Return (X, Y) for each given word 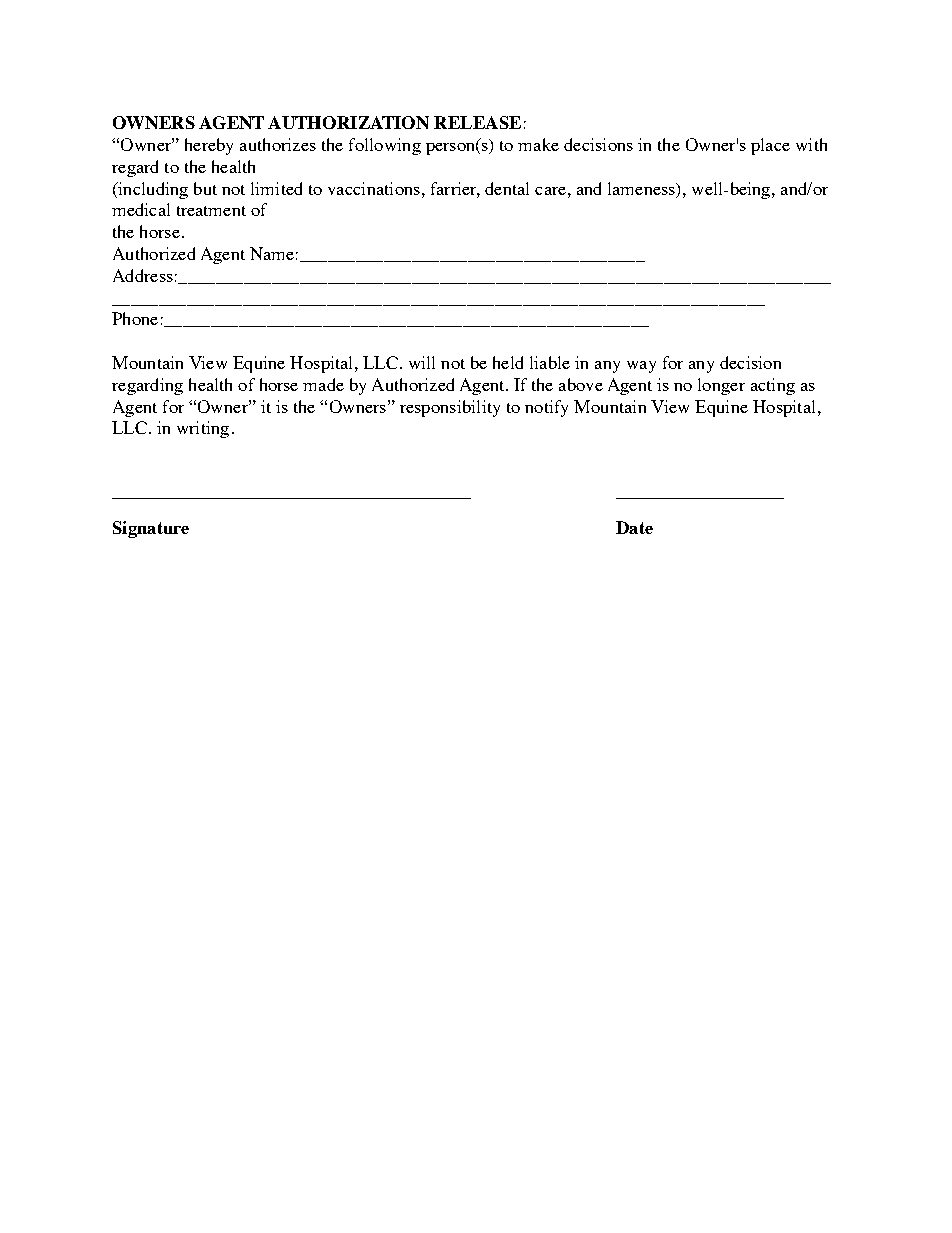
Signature (151, 529)
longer (721, 386)
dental (507, 188)
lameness (642, 188)
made (323, 384)
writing (203, 429)
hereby (209, 146)
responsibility (450, 408)
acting (773, 386)
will (422, 362)
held (508, 362)
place (770, 146)
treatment (211, 211)
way (641, 367)
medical (141, 209)
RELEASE (477, 122)
